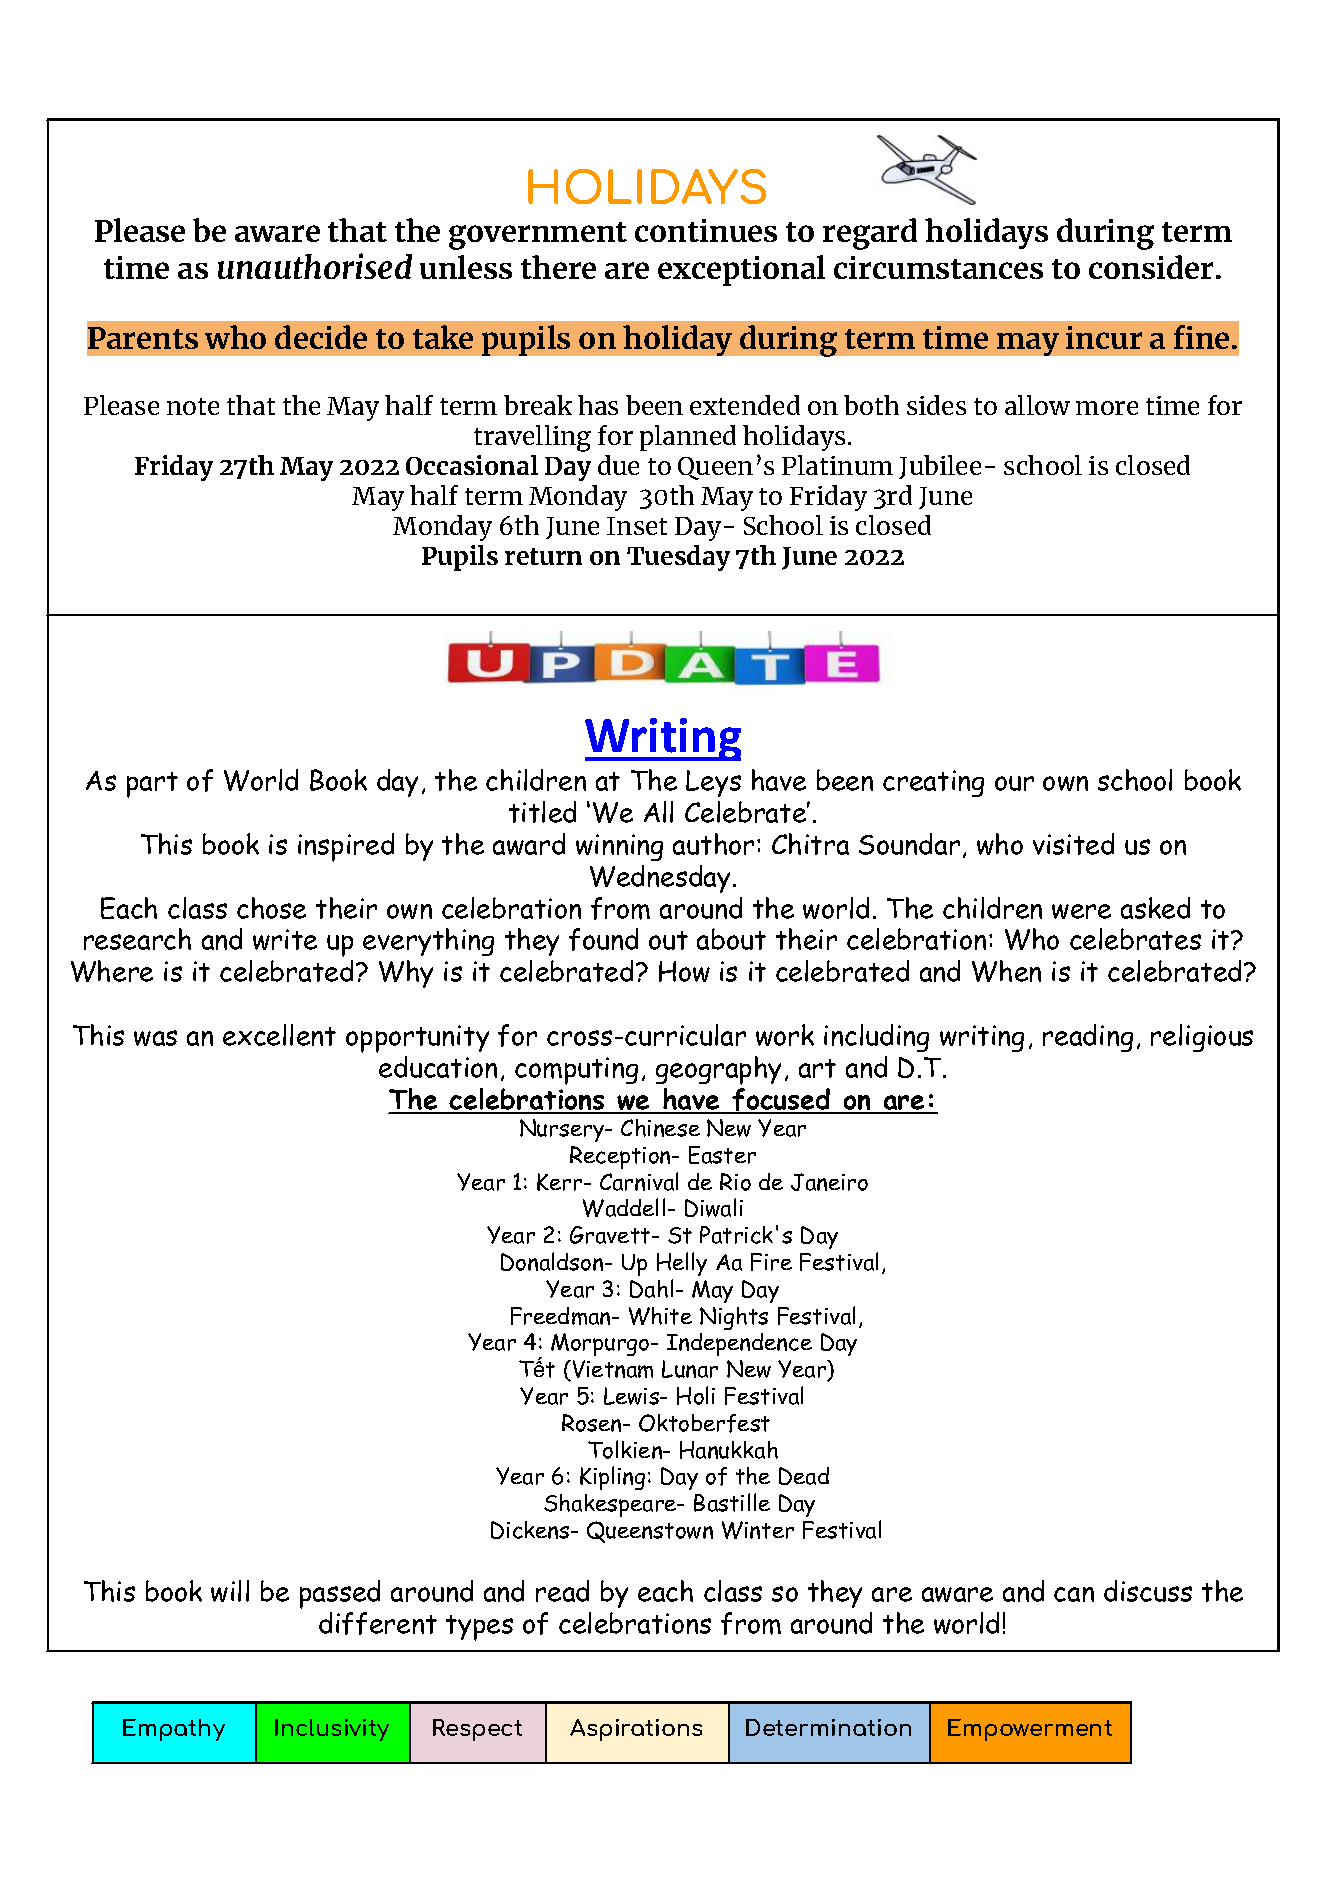 This page has height=1880, width=1331. What do you see at coordinates (690, 1369) in the page?
I see `Lunar` at bounding box center [690, 1369].
